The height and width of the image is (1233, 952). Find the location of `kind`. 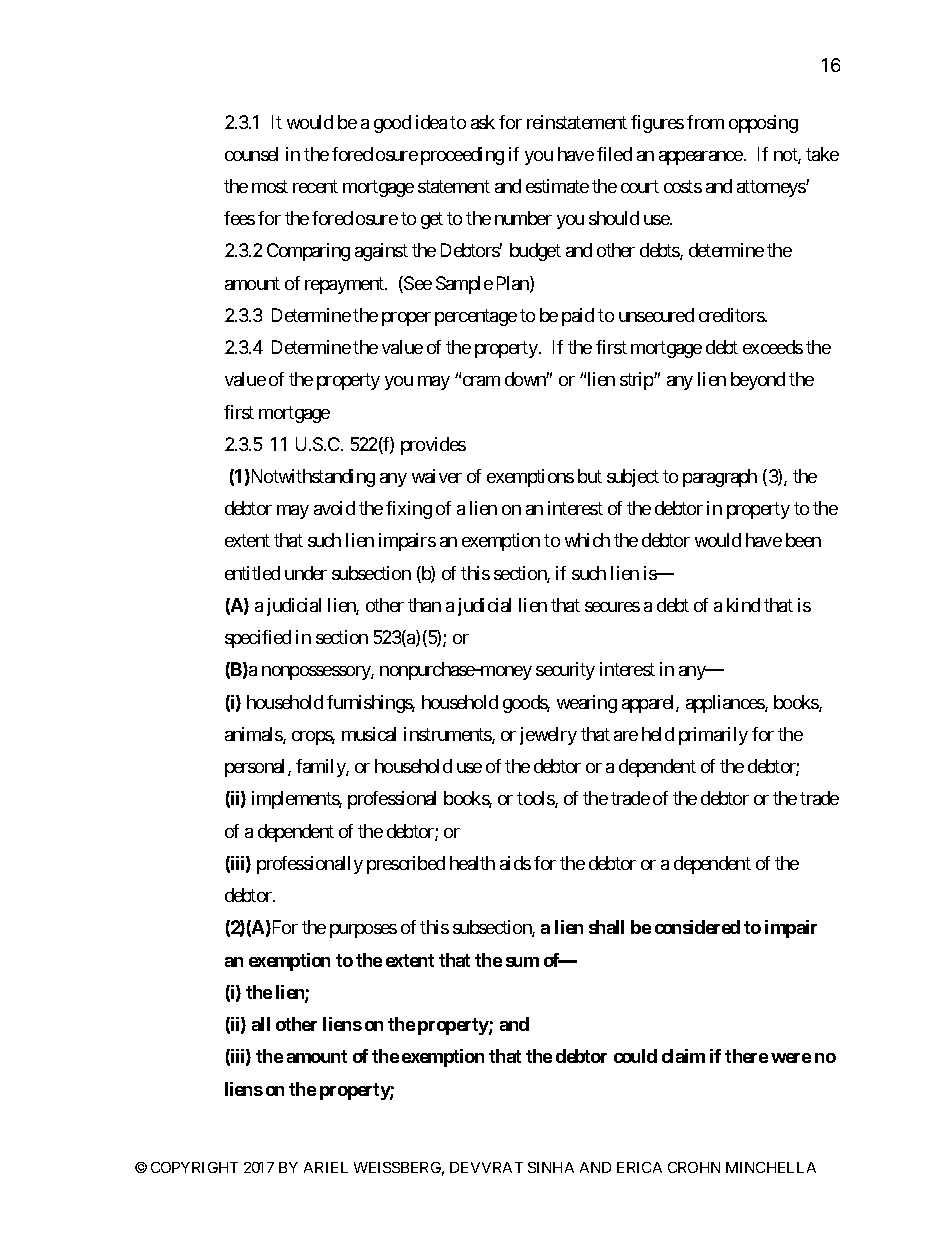

kind is located at coordinates (743, 605).
